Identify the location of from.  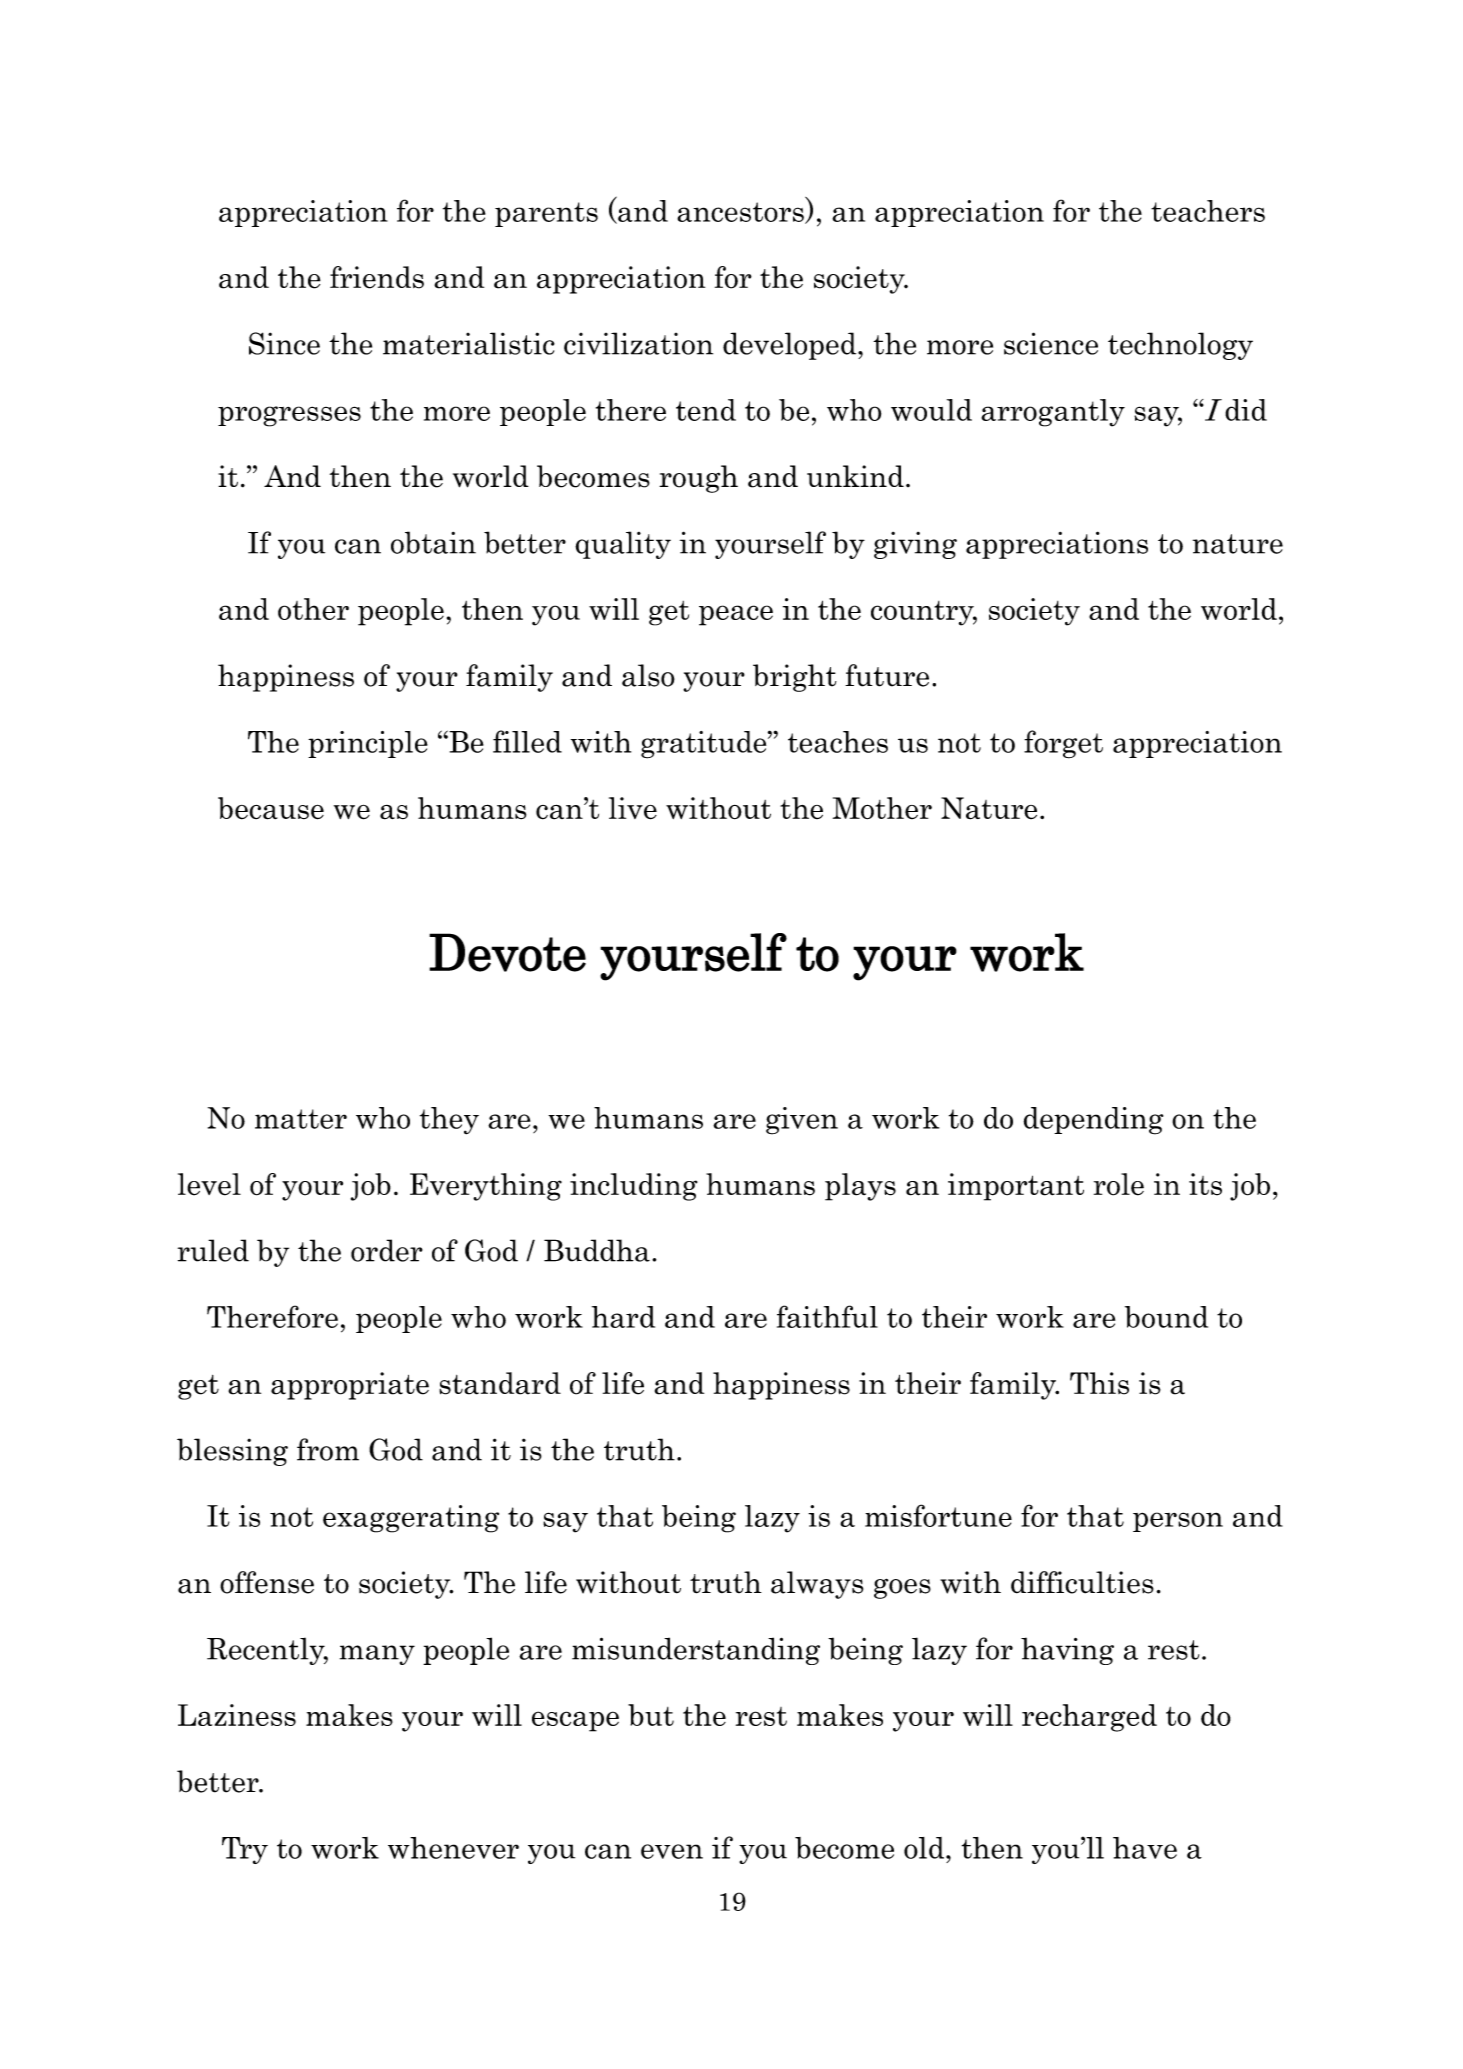
(328, 1449).
